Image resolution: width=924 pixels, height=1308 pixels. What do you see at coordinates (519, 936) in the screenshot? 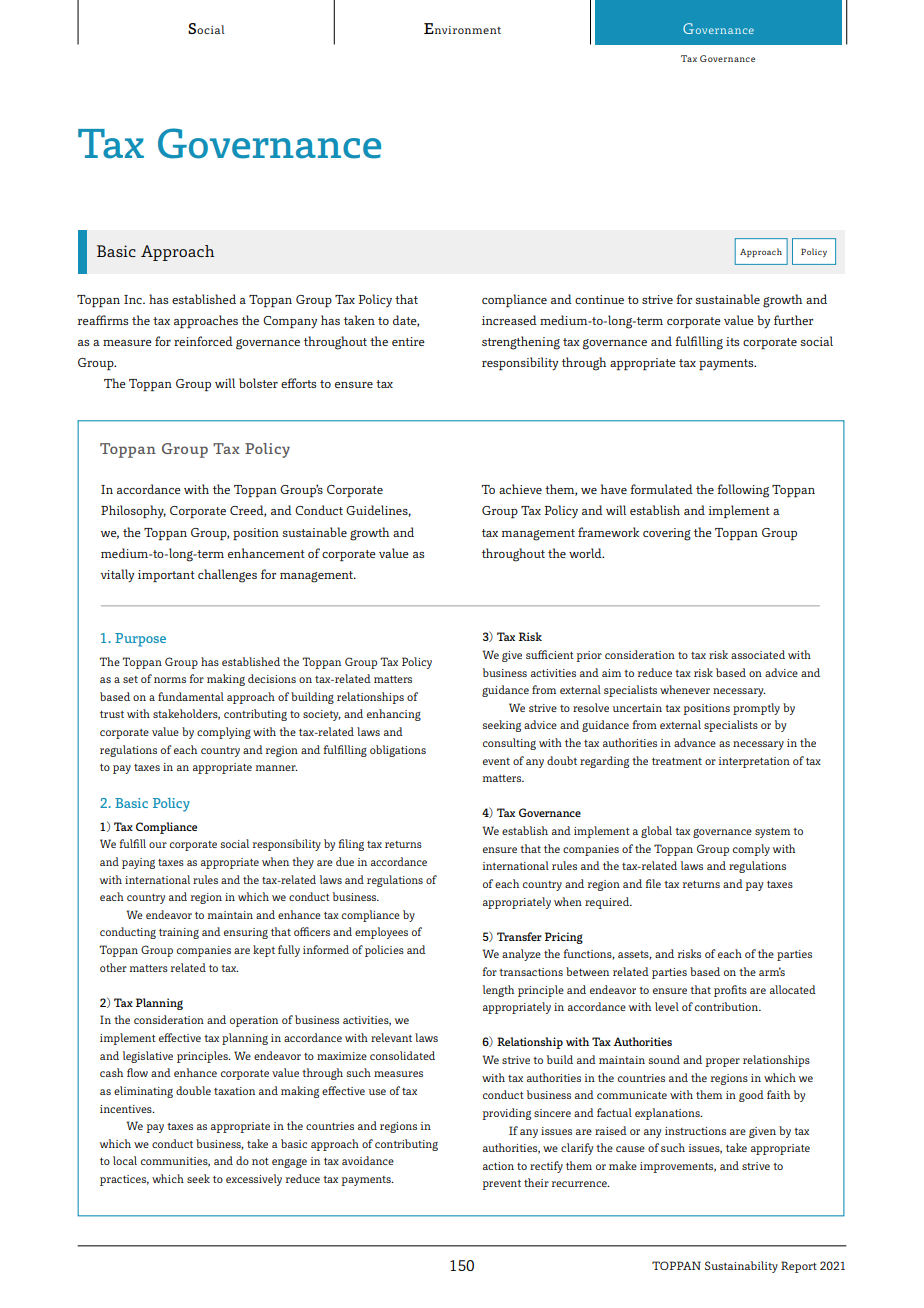
I see `Transfer` at bounding box center [519, 936].
